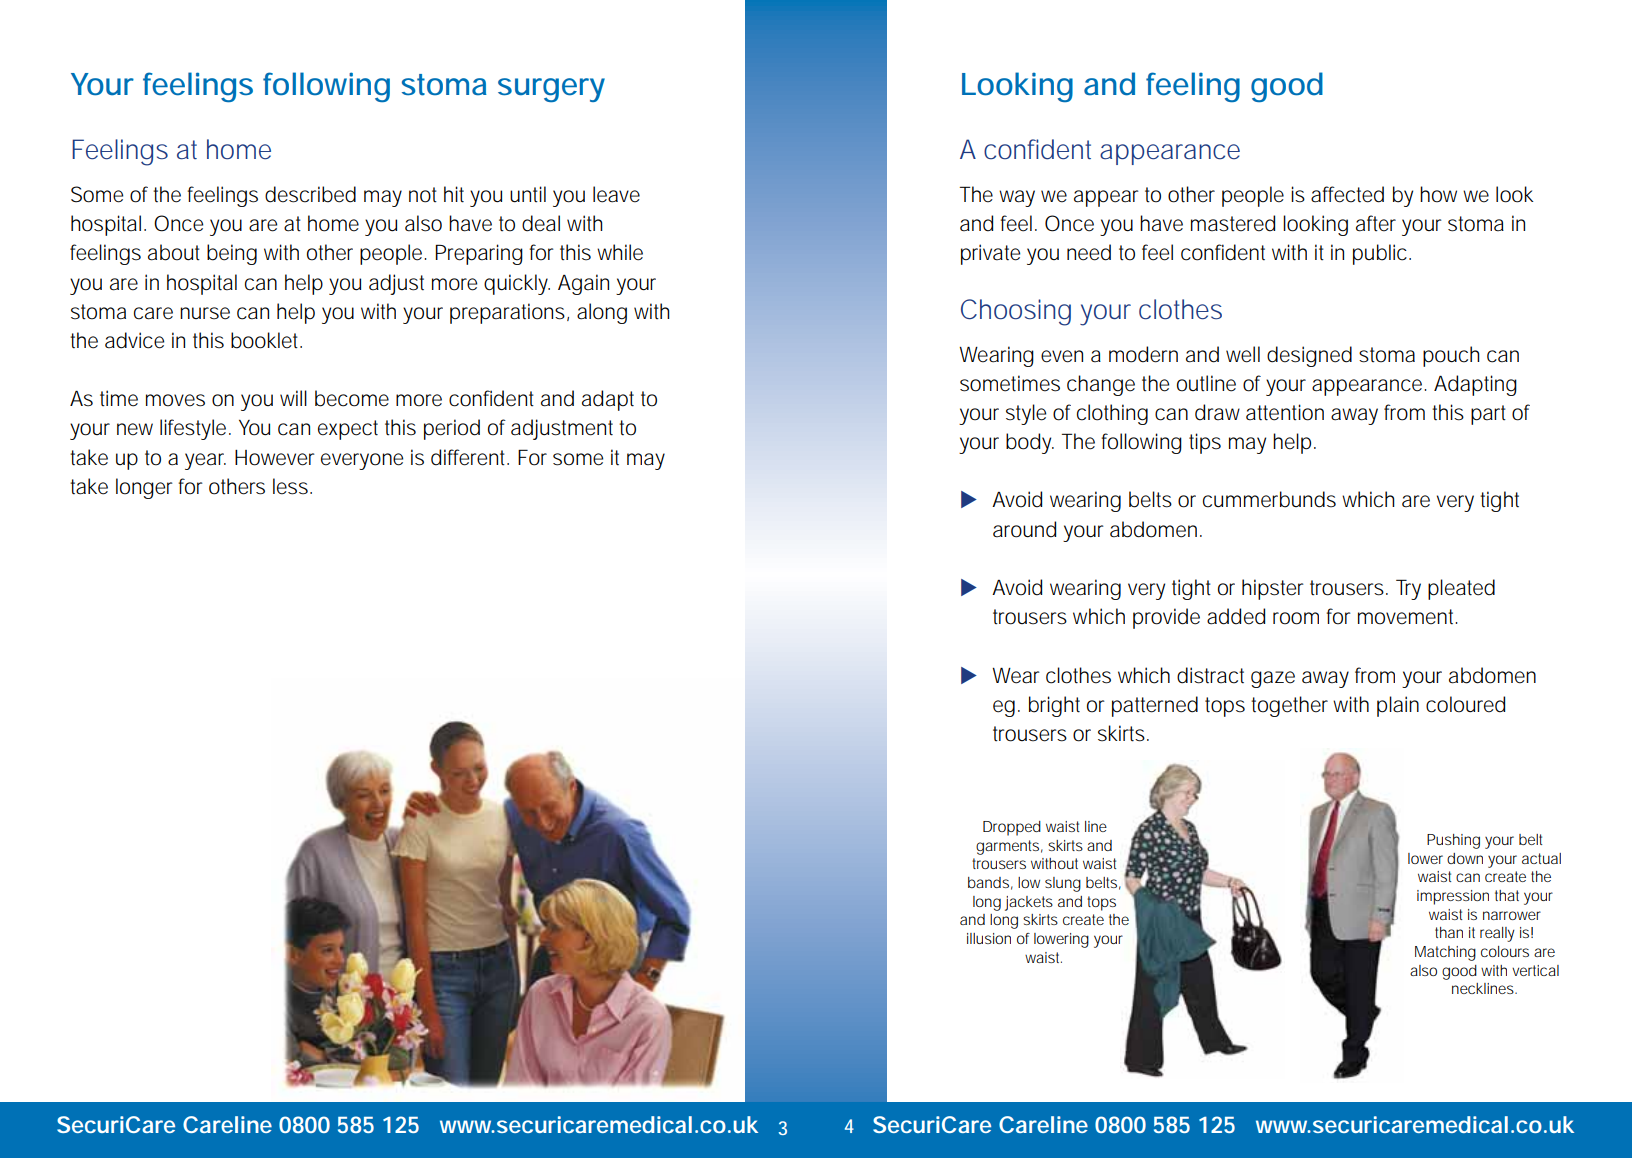 This screenshot has height=1158, width=1632. Describe the element at coordinates (551, 90) in the screenshot. I see `surgery` at that location.
